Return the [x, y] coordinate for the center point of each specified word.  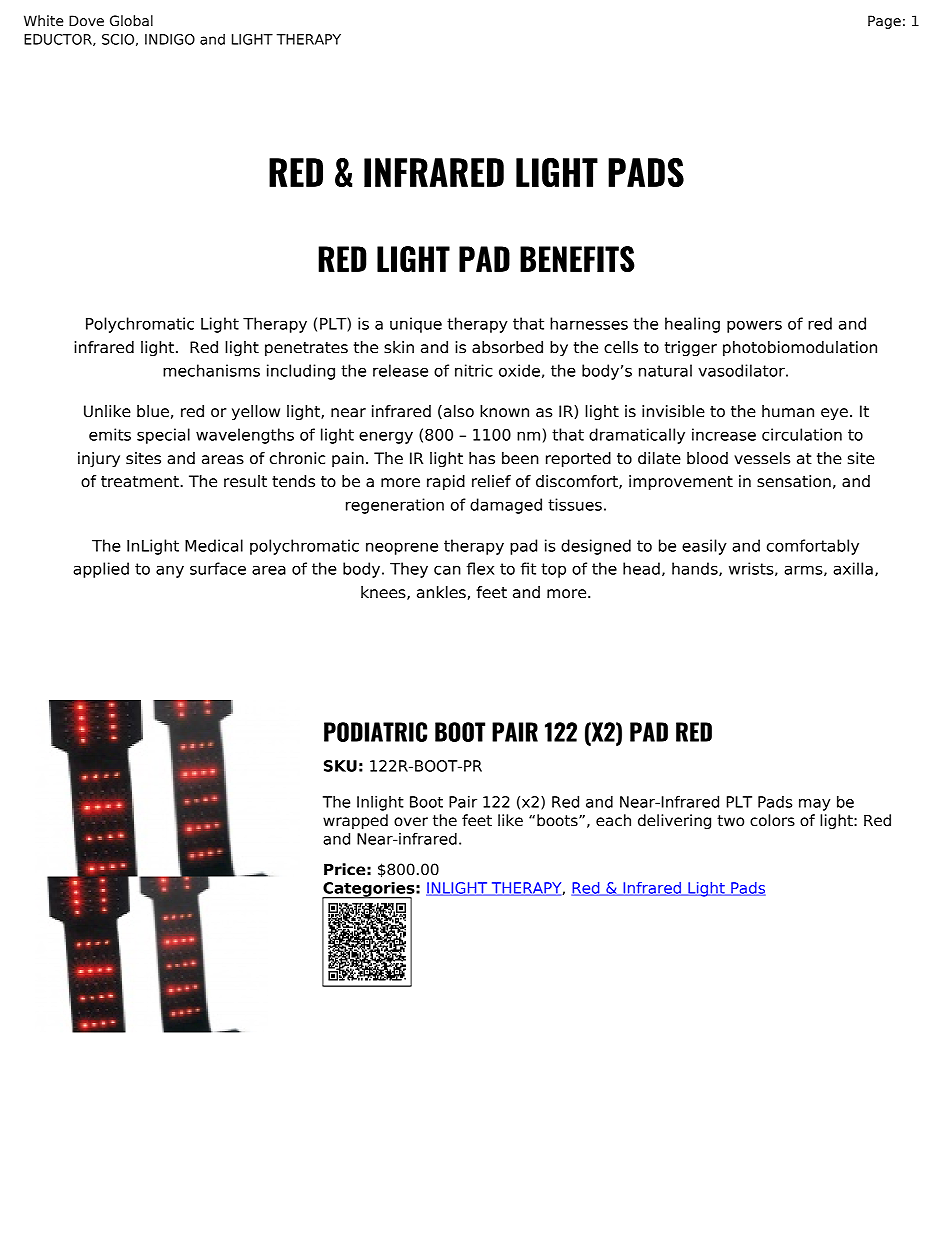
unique [416, 325]
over [411, 822]
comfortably [813, 547]
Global [131, 21]
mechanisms [211, 370]
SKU [340, 766]
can [447, 570]
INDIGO [170, 39]
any [170, 571]
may [814, 805]
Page [884, 22]
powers [754, 326]
